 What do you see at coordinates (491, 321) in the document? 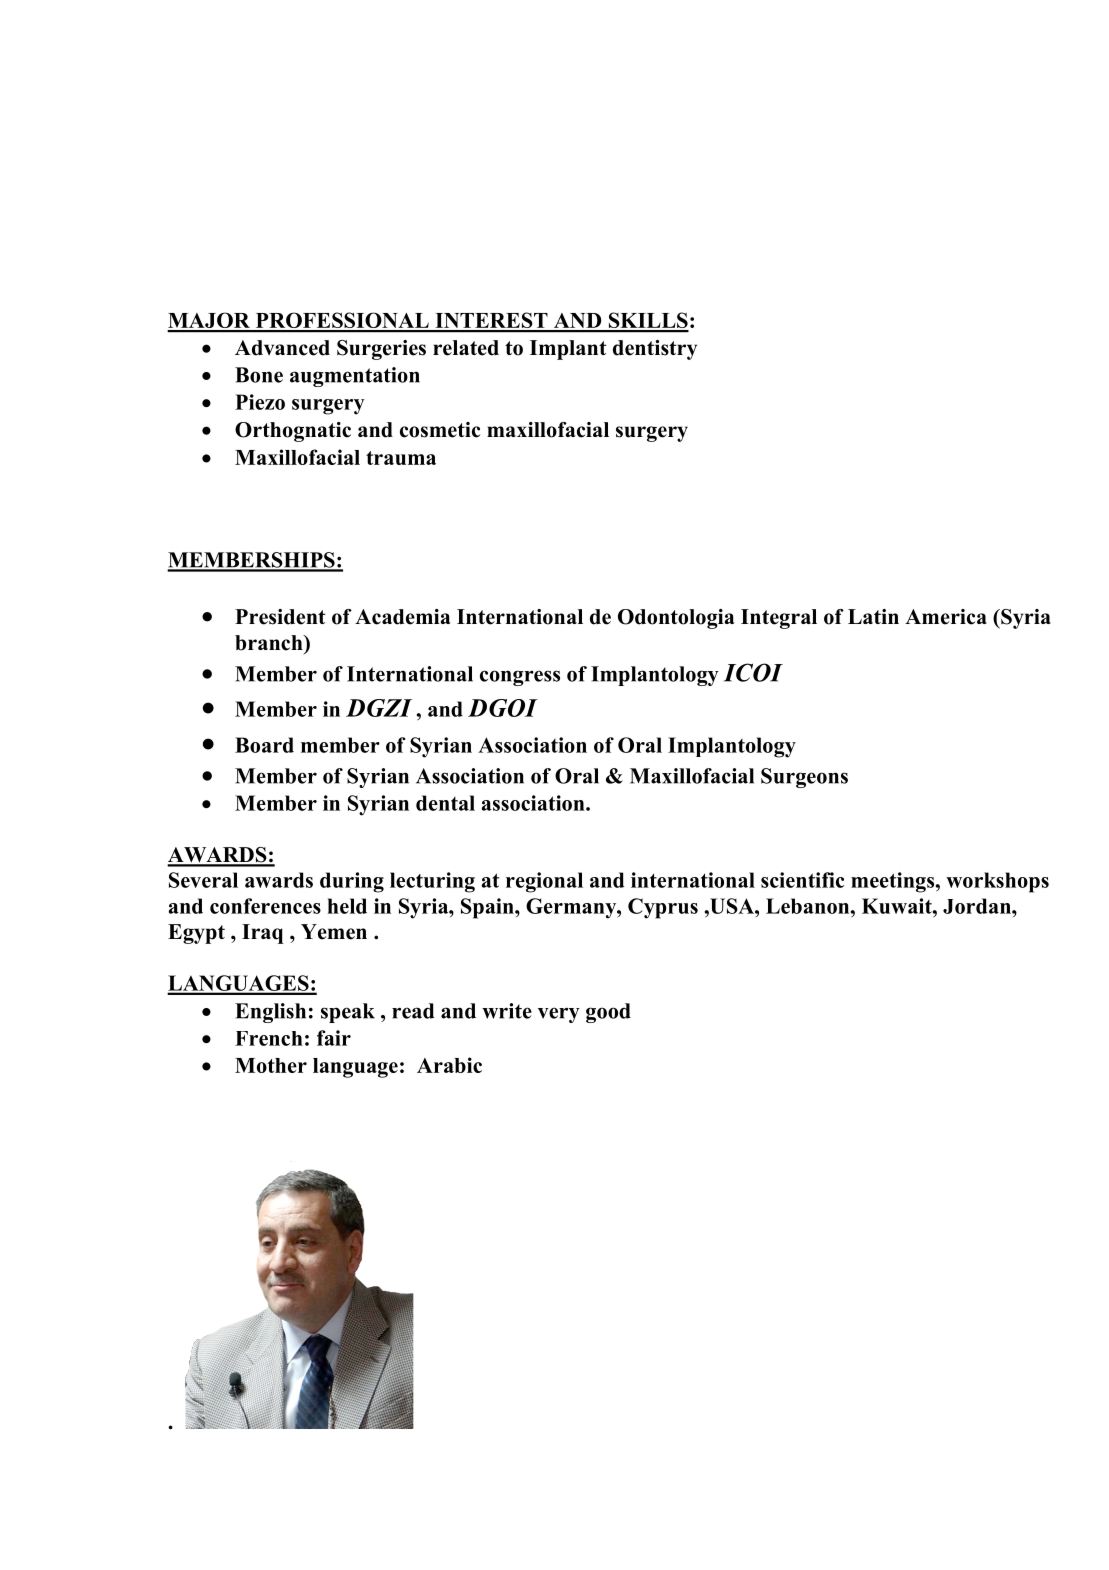
I see `INTEREST` at bounding box center [491, 321].
